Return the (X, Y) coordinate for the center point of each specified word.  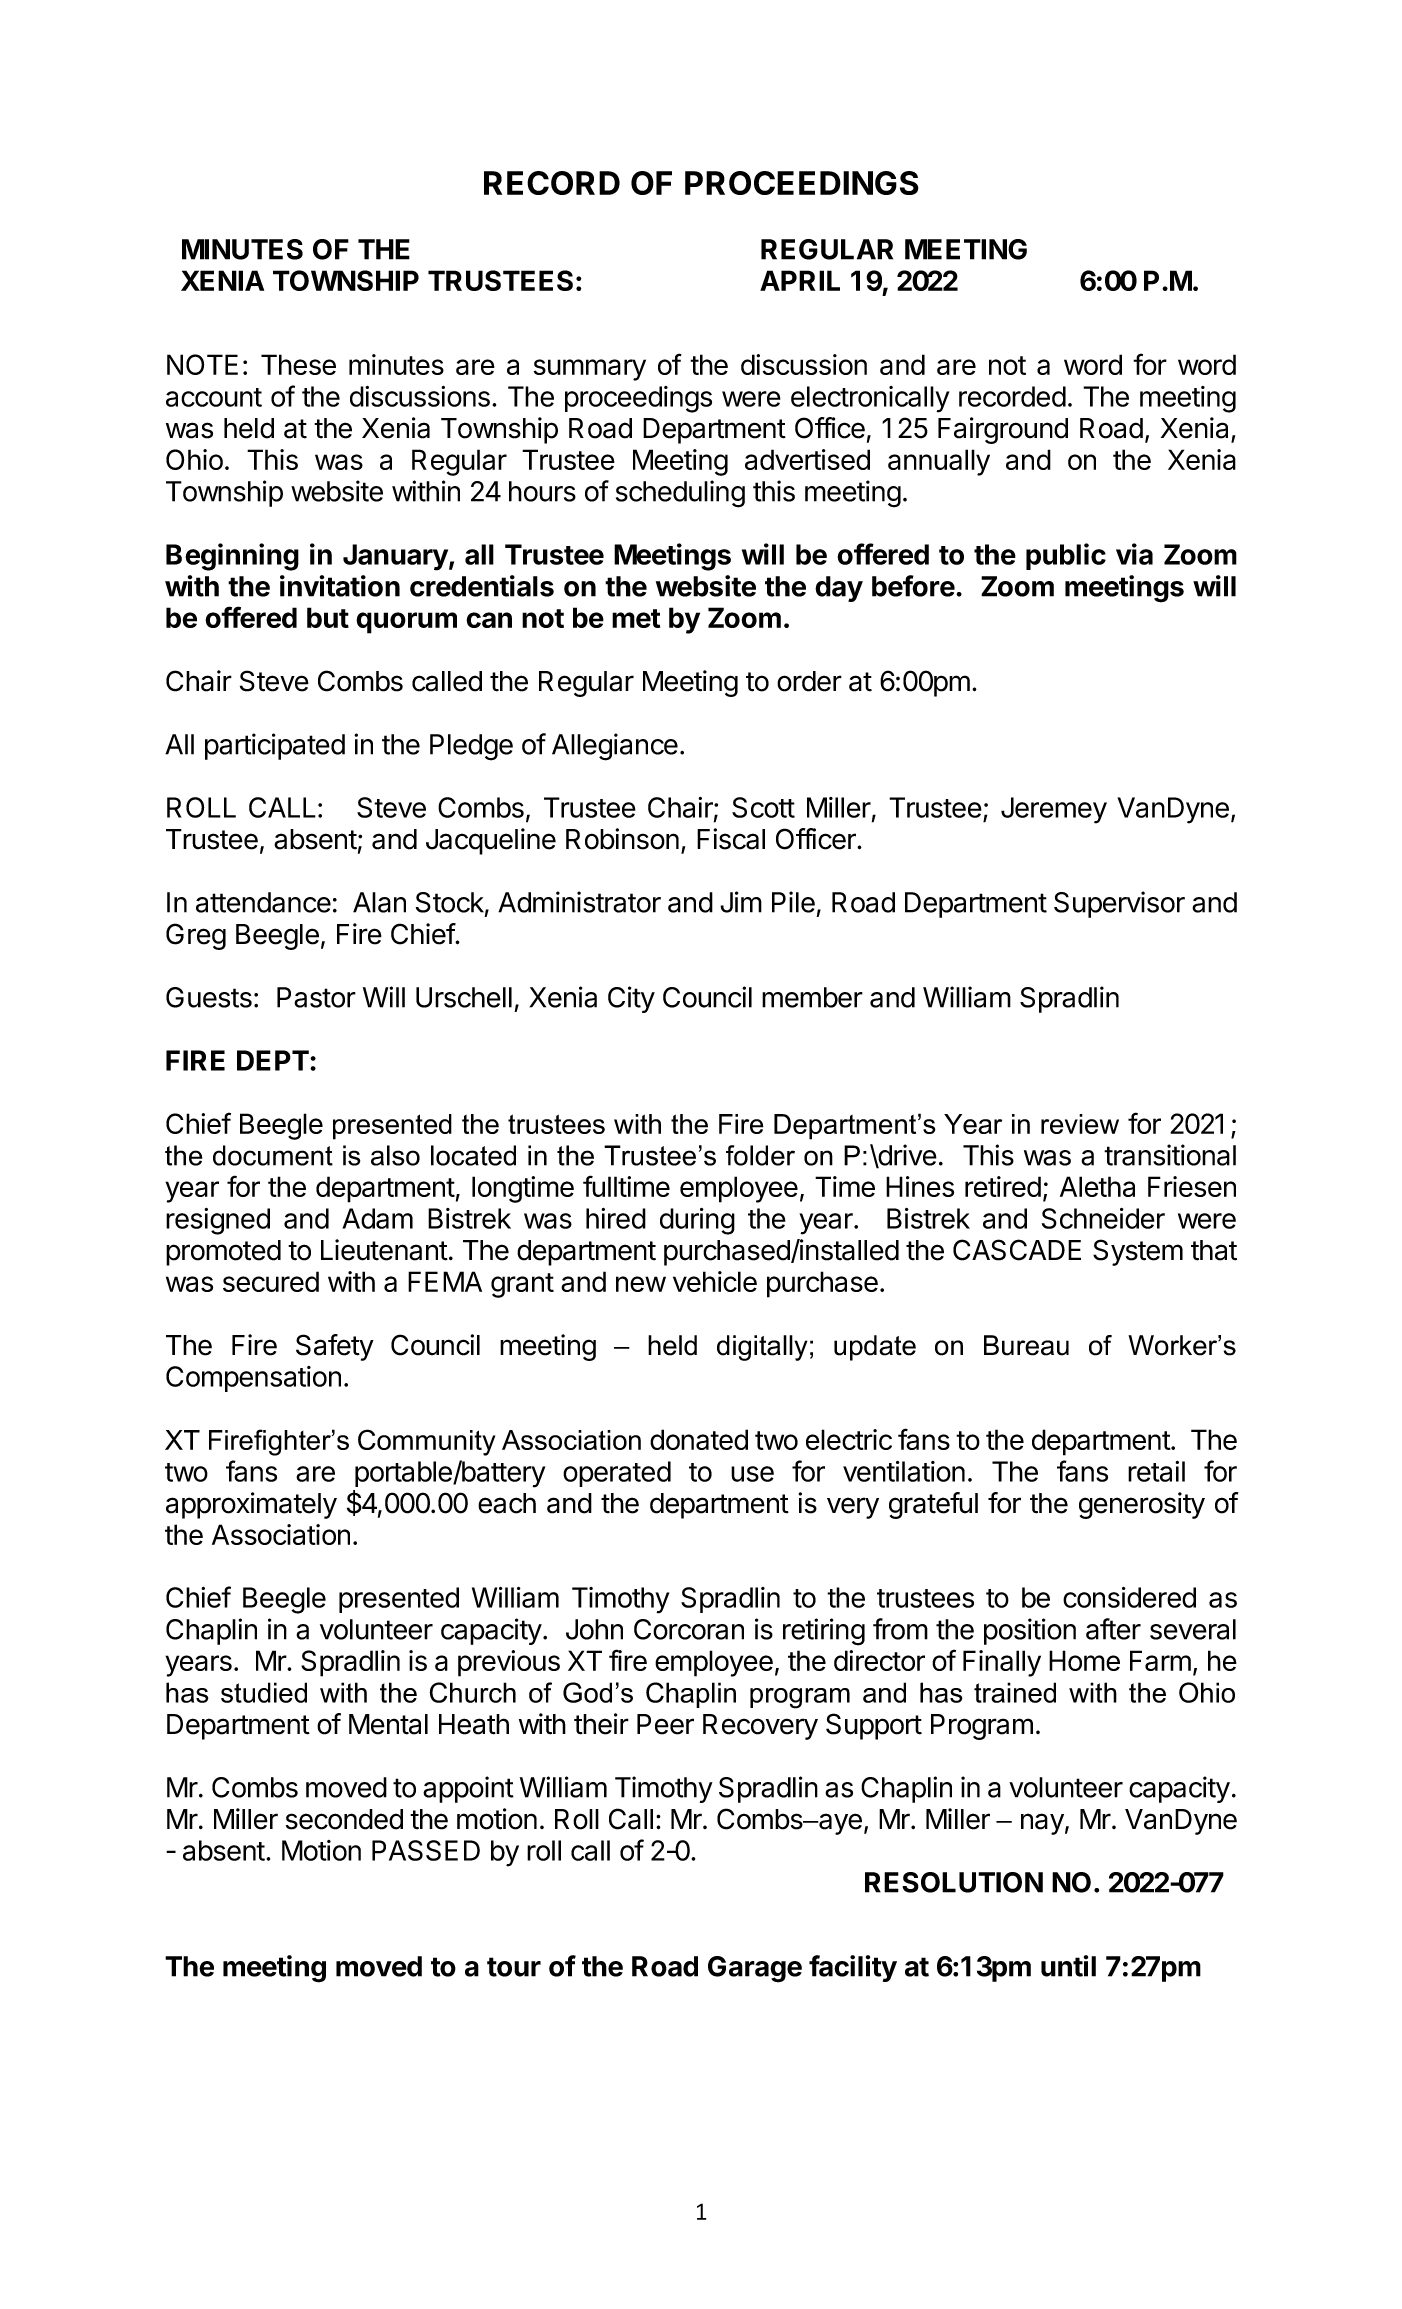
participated (275, 746)
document (273, 1155)
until (1068, 1966)
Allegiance (615, 747)
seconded (344, 1819)
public (1066, 556)
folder (760, 1155)
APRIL (800, 280)
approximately (251, 1505)
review (1080, 1124)
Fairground (1003, 430)
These (298, 364)
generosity (1142, 1505)
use (752, 1474)
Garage (755, 1969)
